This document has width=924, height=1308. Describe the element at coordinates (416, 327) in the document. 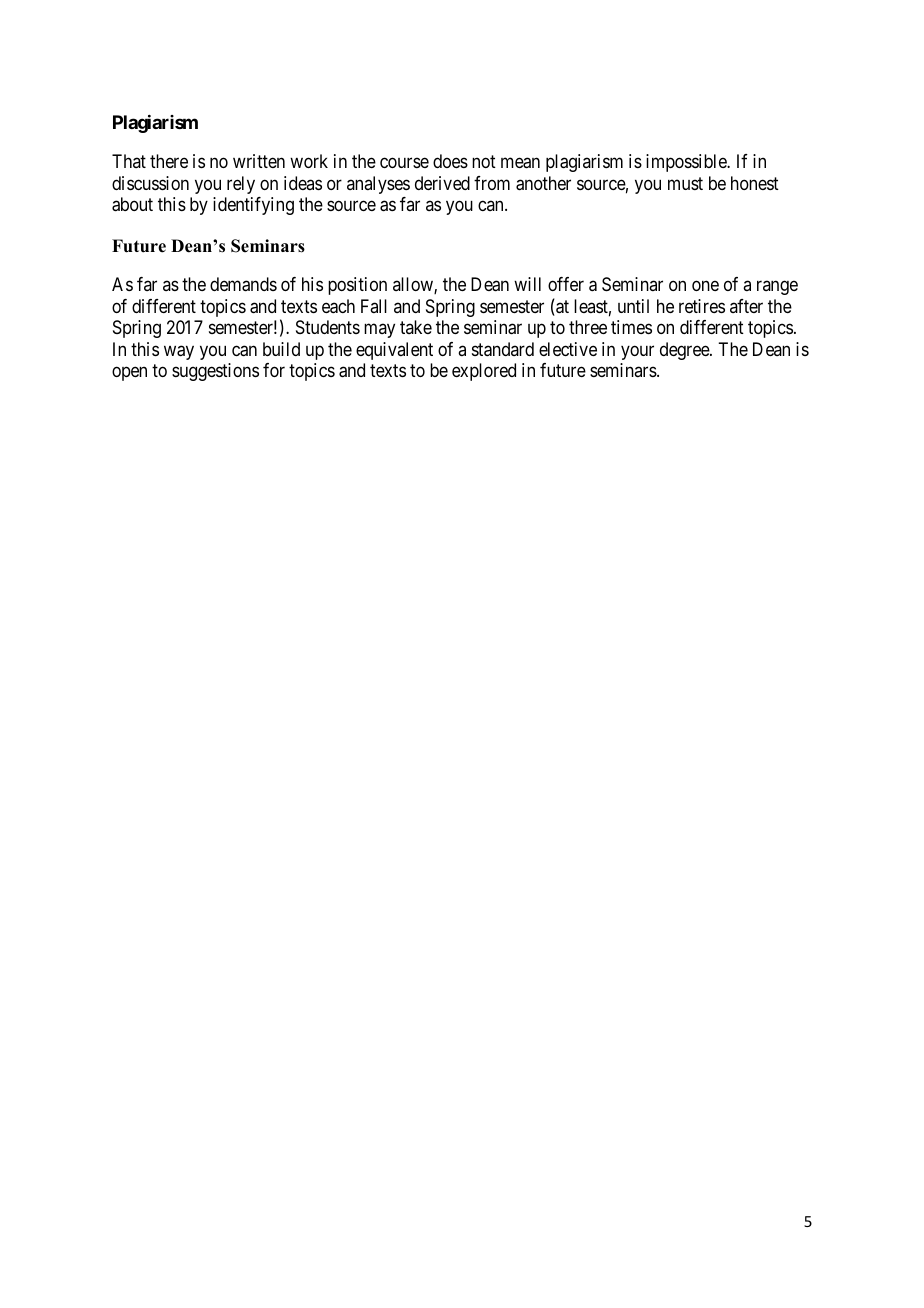

I see `take` at that location.
